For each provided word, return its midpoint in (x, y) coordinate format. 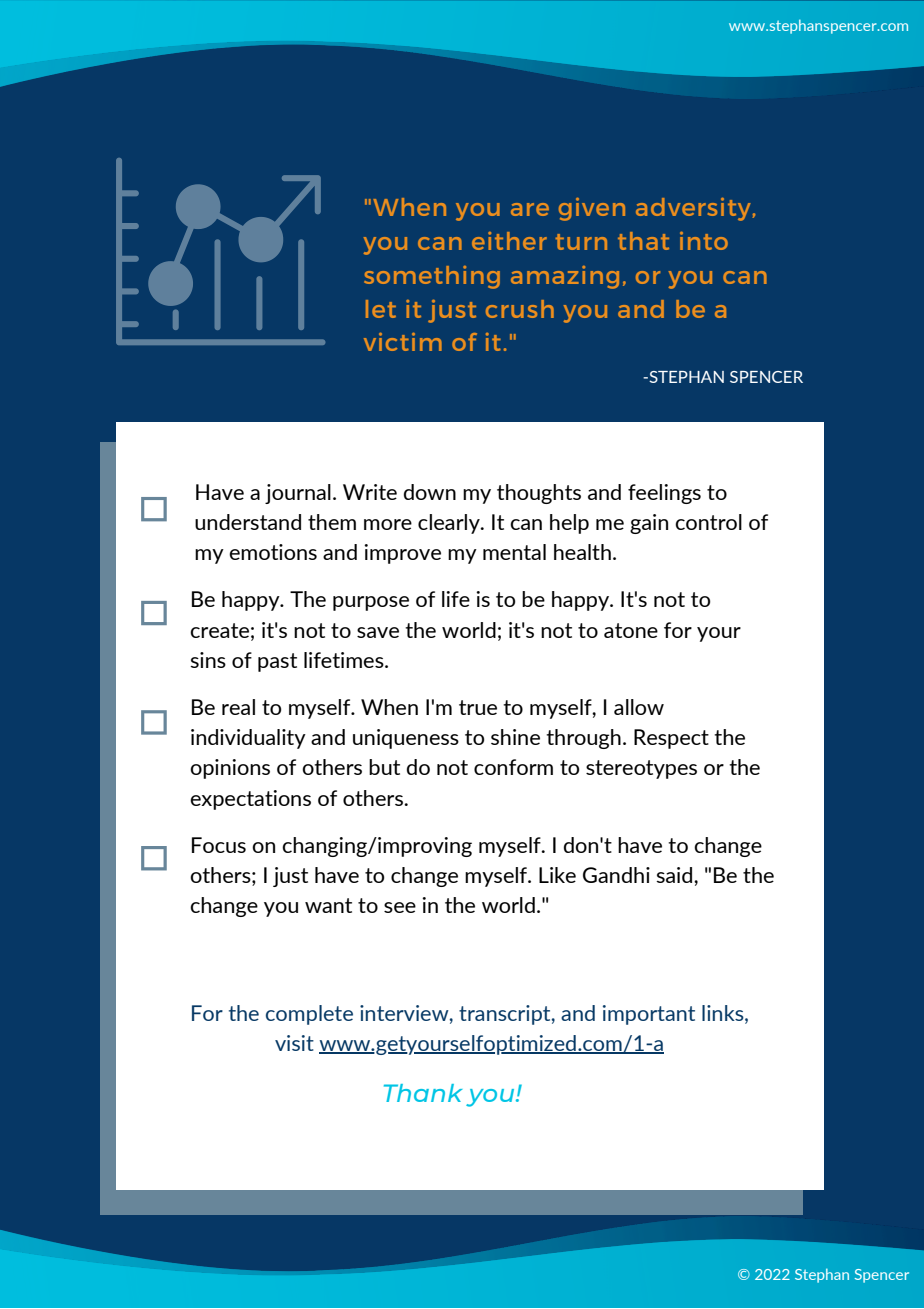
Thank (423, 1093)
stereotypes (641, 769)
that (643, 241)
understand (248, 522)
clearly (450, 524)
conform (513, 767)
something (432, 277)
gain (649, 524)
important (649, 1015)
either (509, 241)
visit (294, 1043)
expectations (250, 800)
